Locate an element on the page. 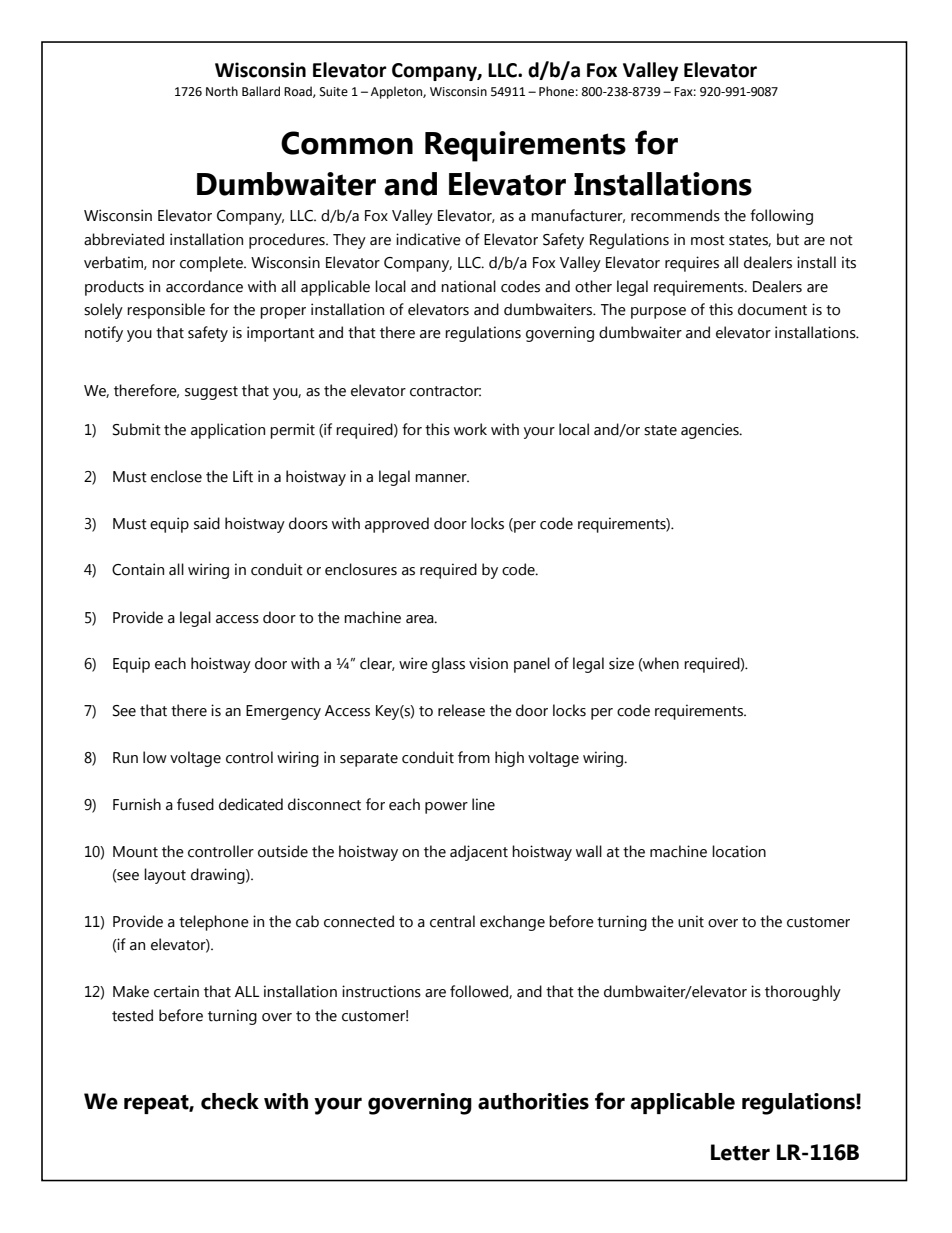 This image has width=952, height=1233. check is located at coordinates (230, 1101).
